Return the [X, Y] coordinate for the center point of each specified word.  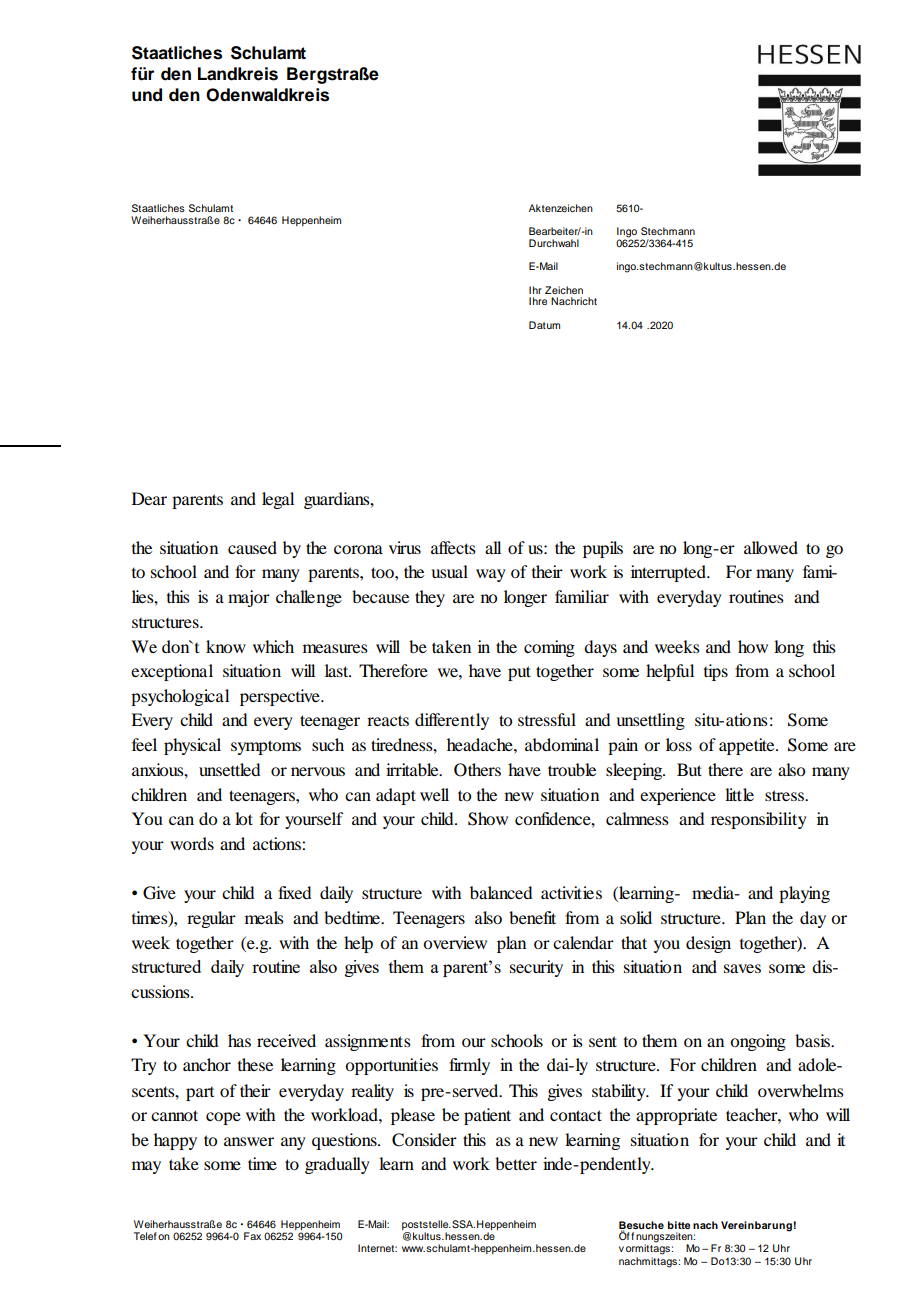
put [519, 673]
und [147, 95]
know [226, 646]
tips [716, 672]
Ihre [538, 301]
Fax [252, 1236]
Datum [544, 325]
